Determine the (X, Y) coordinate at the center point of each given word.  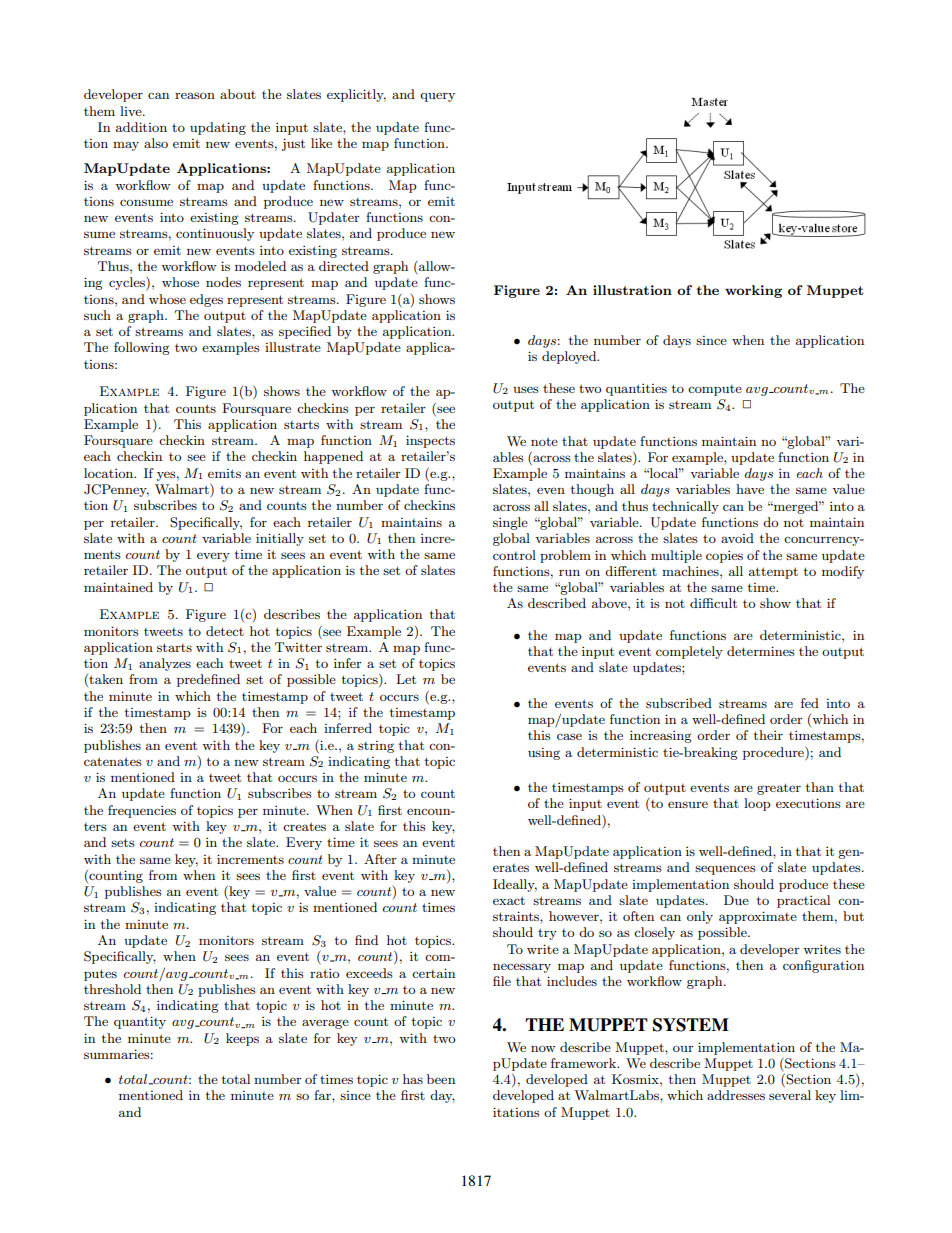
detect (225, 631)
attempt (773, 573)
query (437, 97)
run (569, 573)
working (753, 291)
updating (218, 128)
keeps (242, 1039)
